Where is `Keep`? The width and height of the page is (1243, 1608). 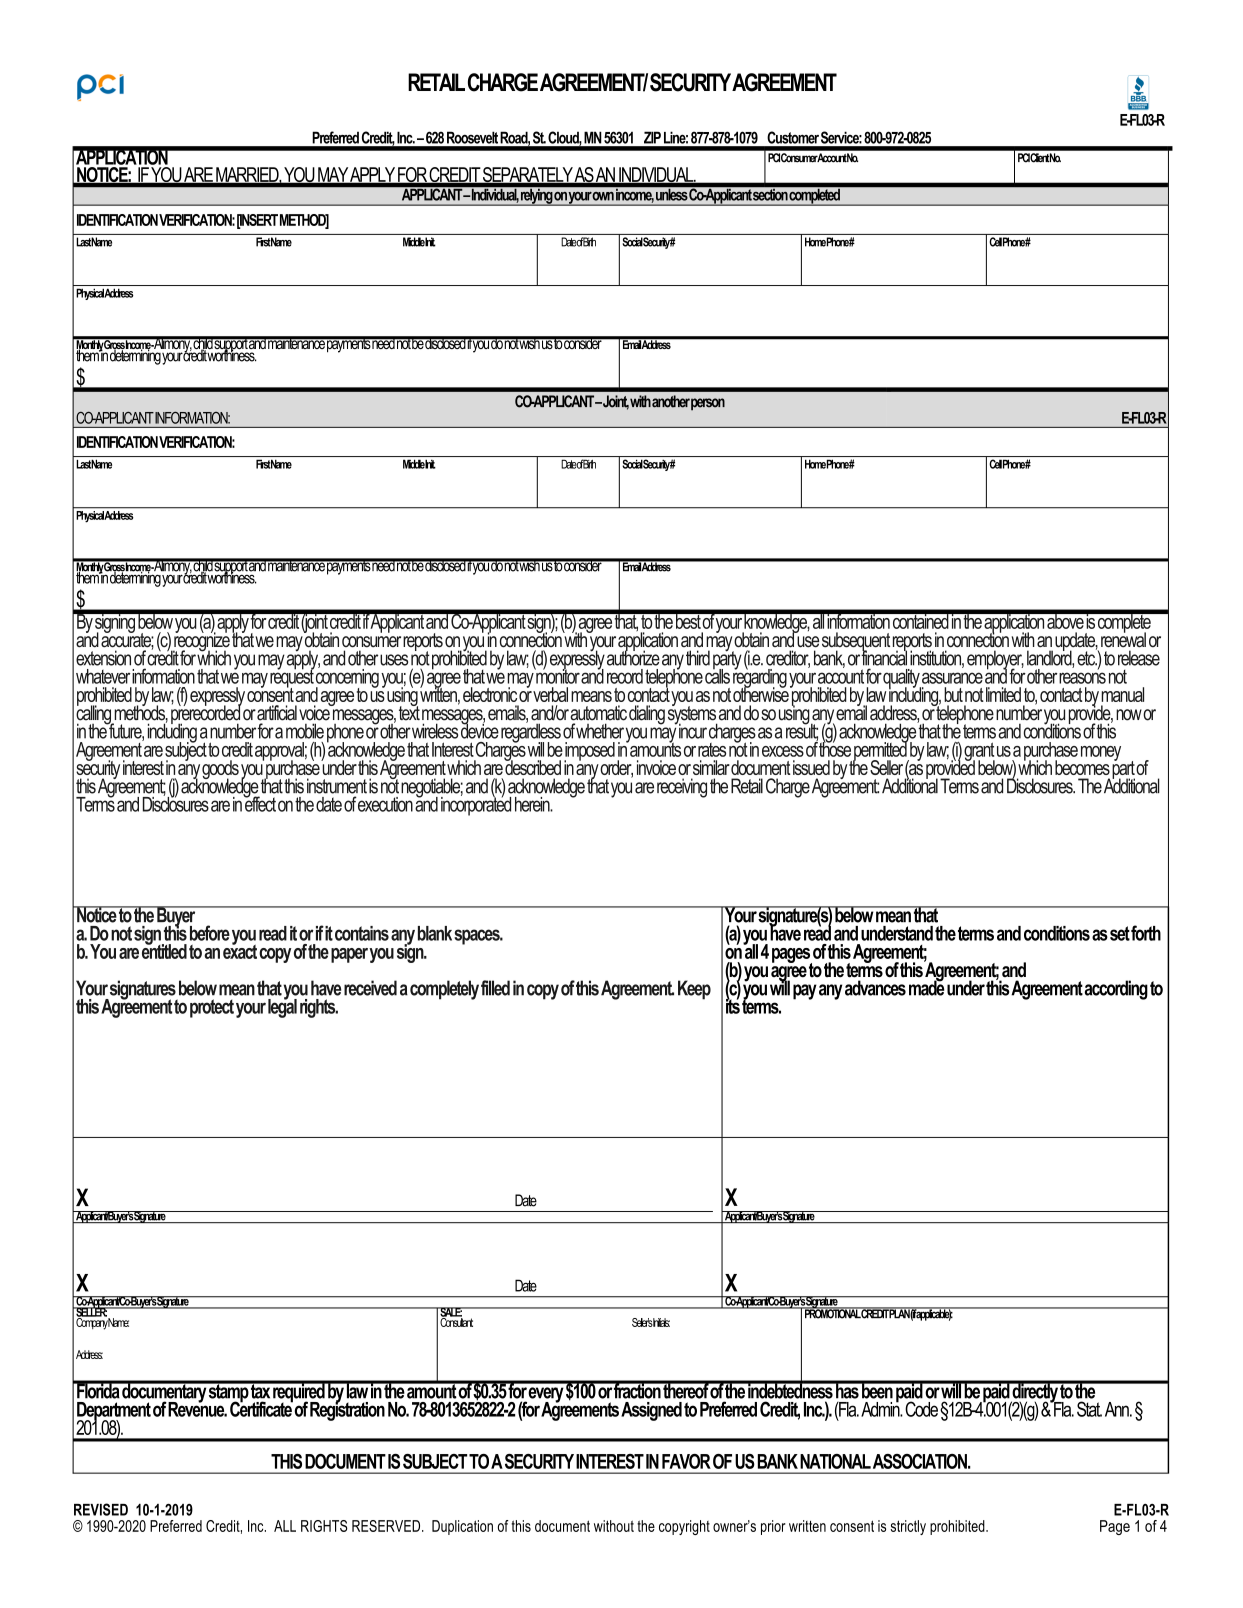 Keep is located at coordinates (694, 990).
